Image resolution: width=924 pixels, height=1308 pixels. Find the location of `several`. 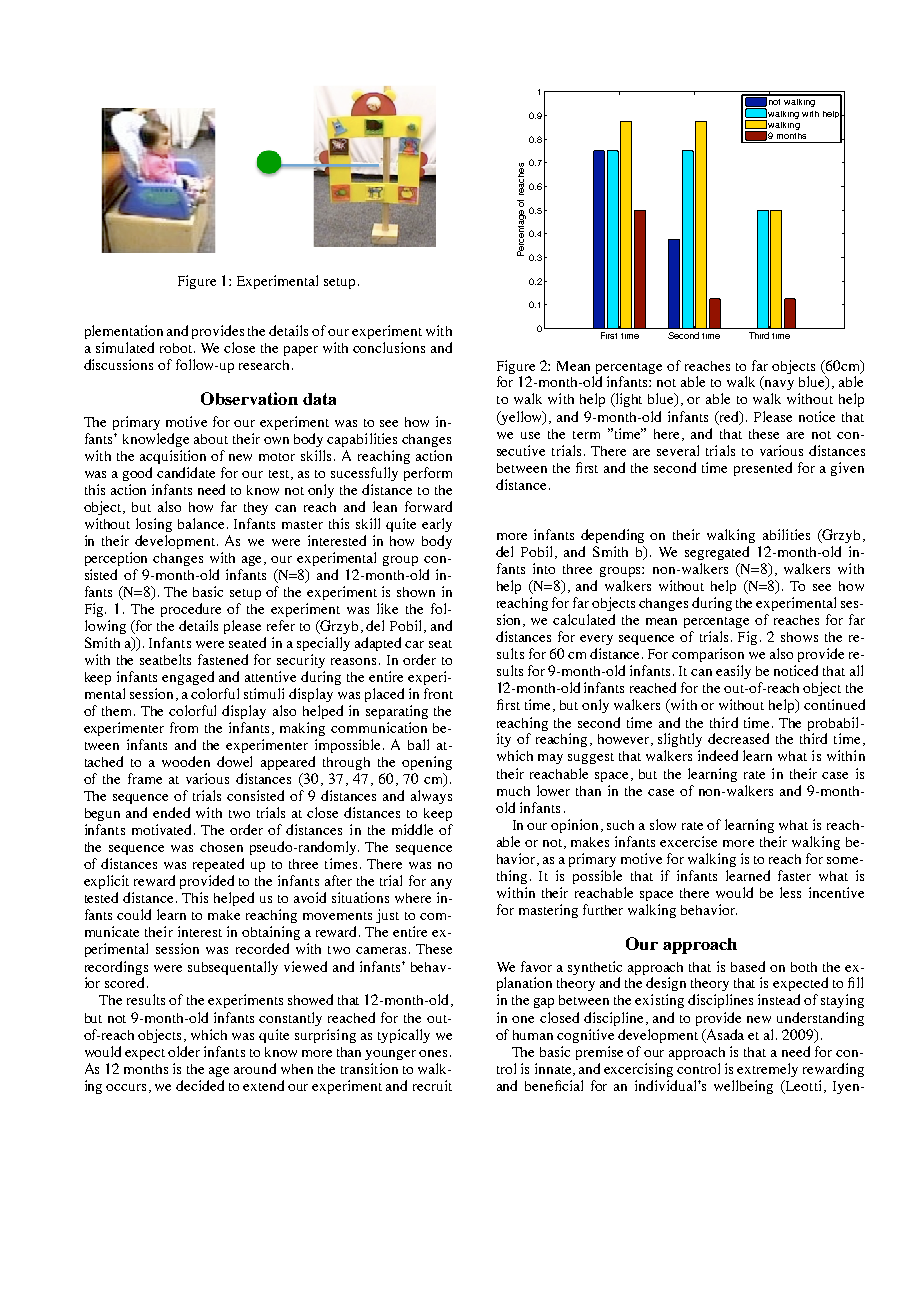

several is located at coordinates (678, 450).
